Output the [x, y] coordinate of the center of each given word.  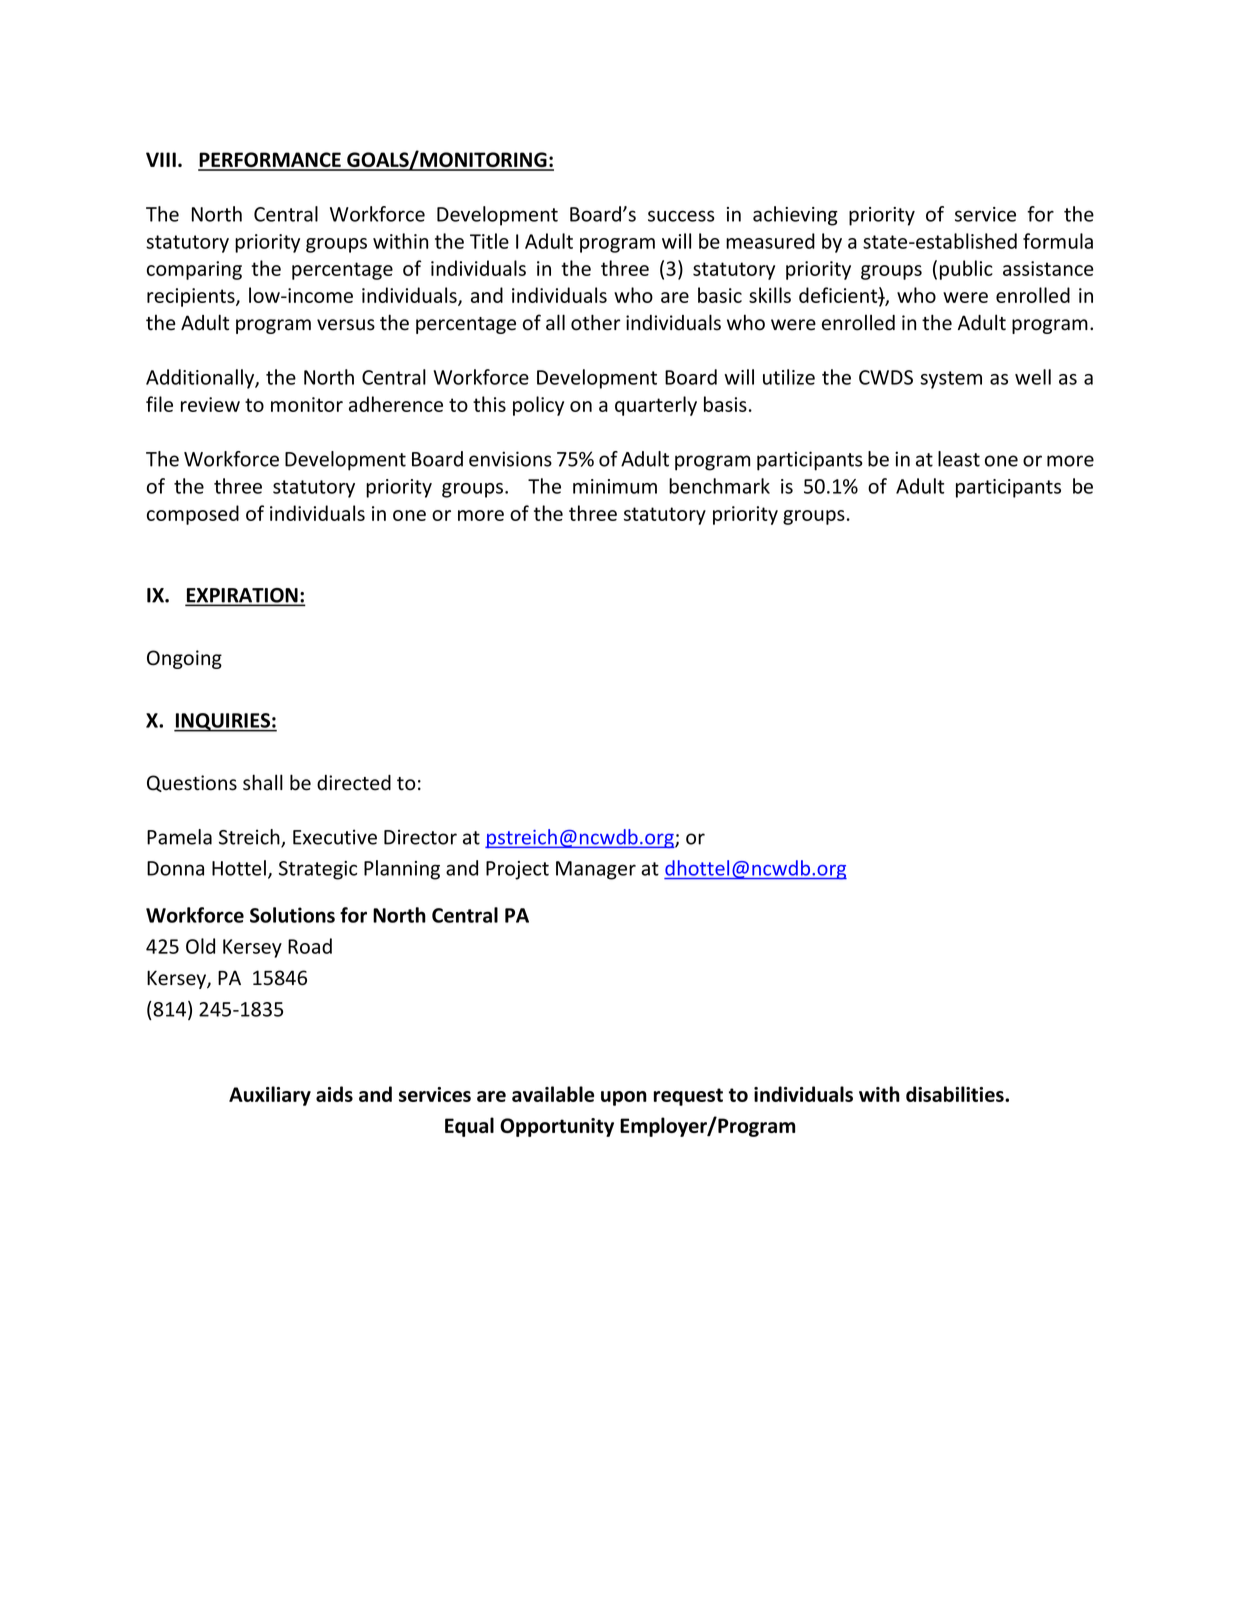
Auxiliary [270, 1096]
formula [1058, 241]
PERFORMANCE [270, 161]
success [681, 216]
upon [624, 1098]
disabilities [956, 1094]
